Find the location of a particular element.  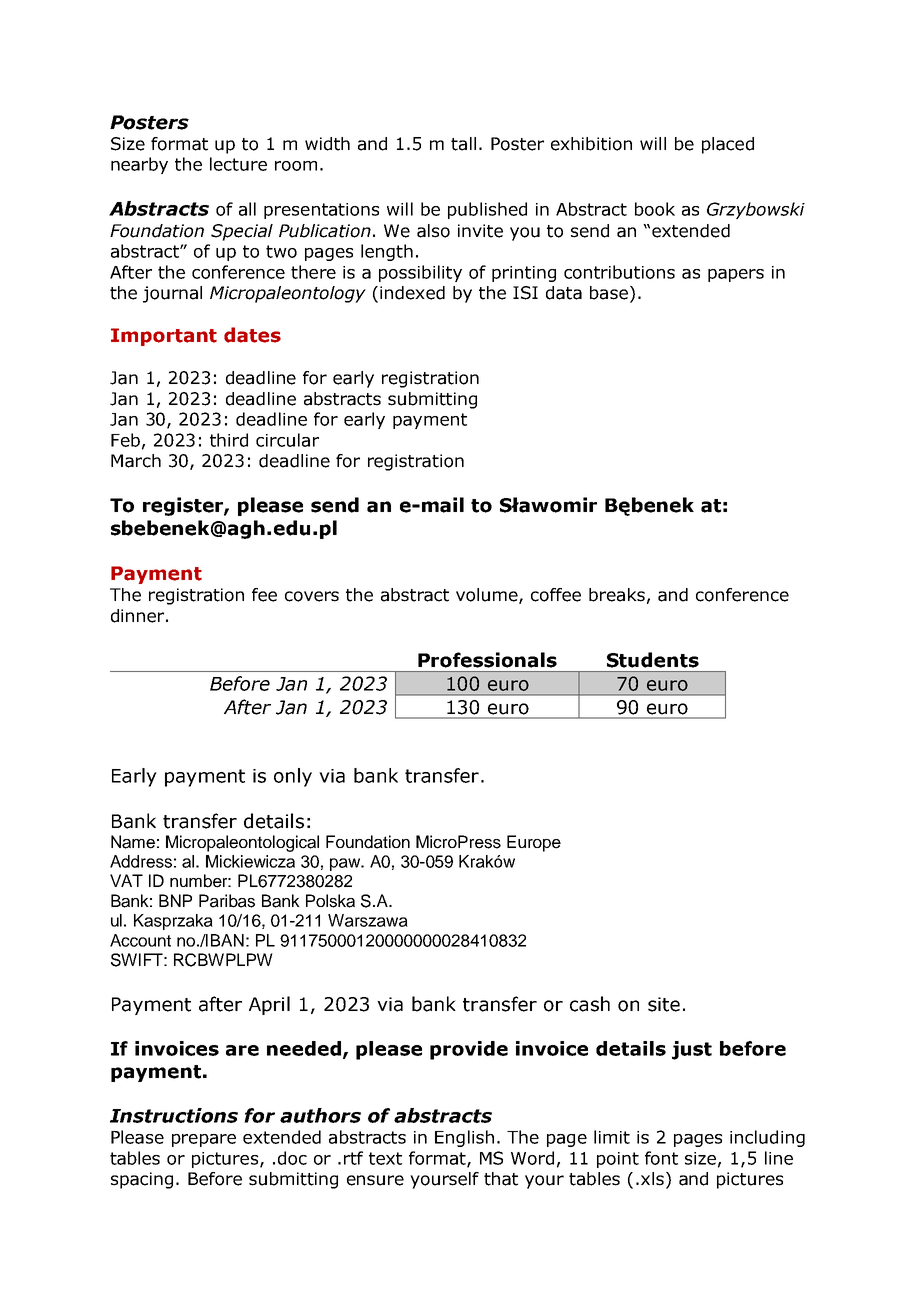

font is located at coordinates (661, 1158).
